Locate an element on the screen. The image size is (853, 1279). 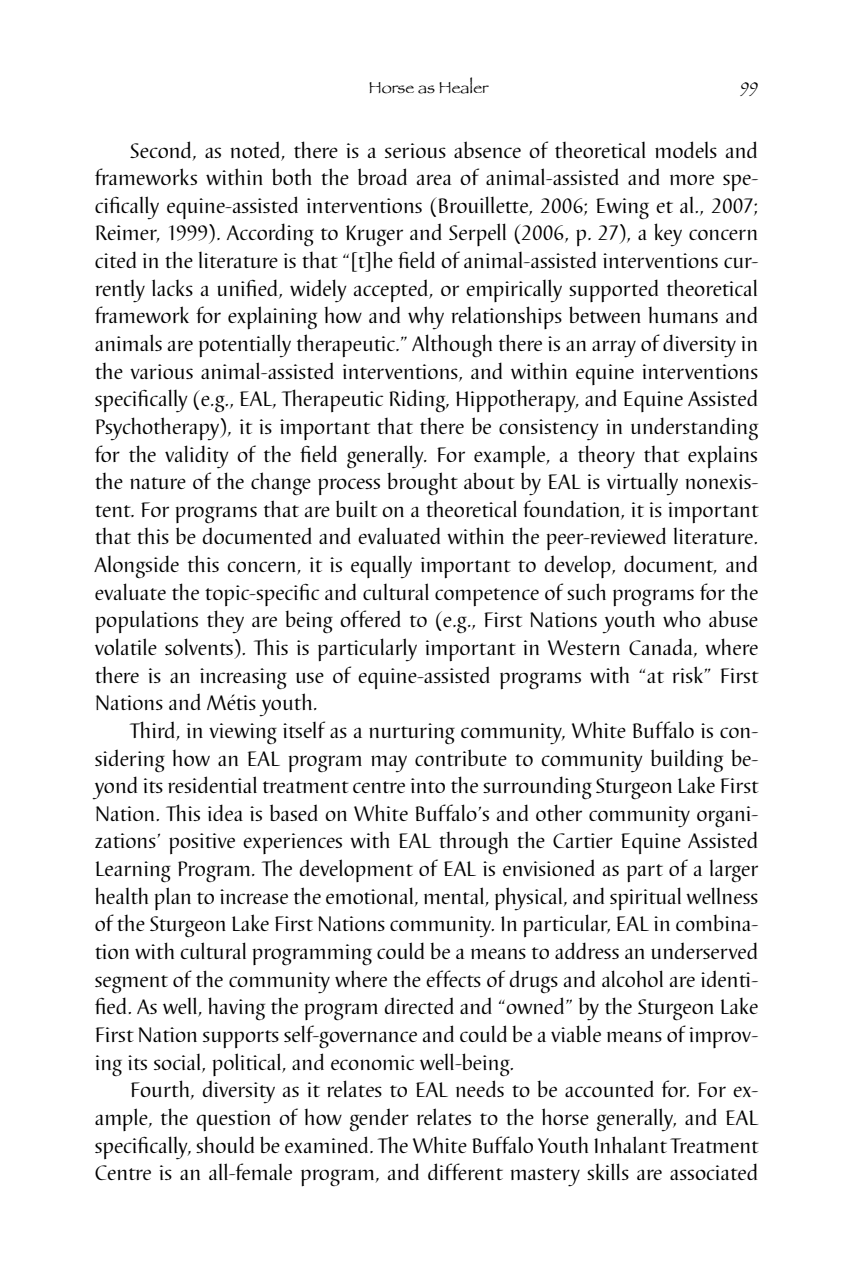
both is located at coordinates (292, 176).
